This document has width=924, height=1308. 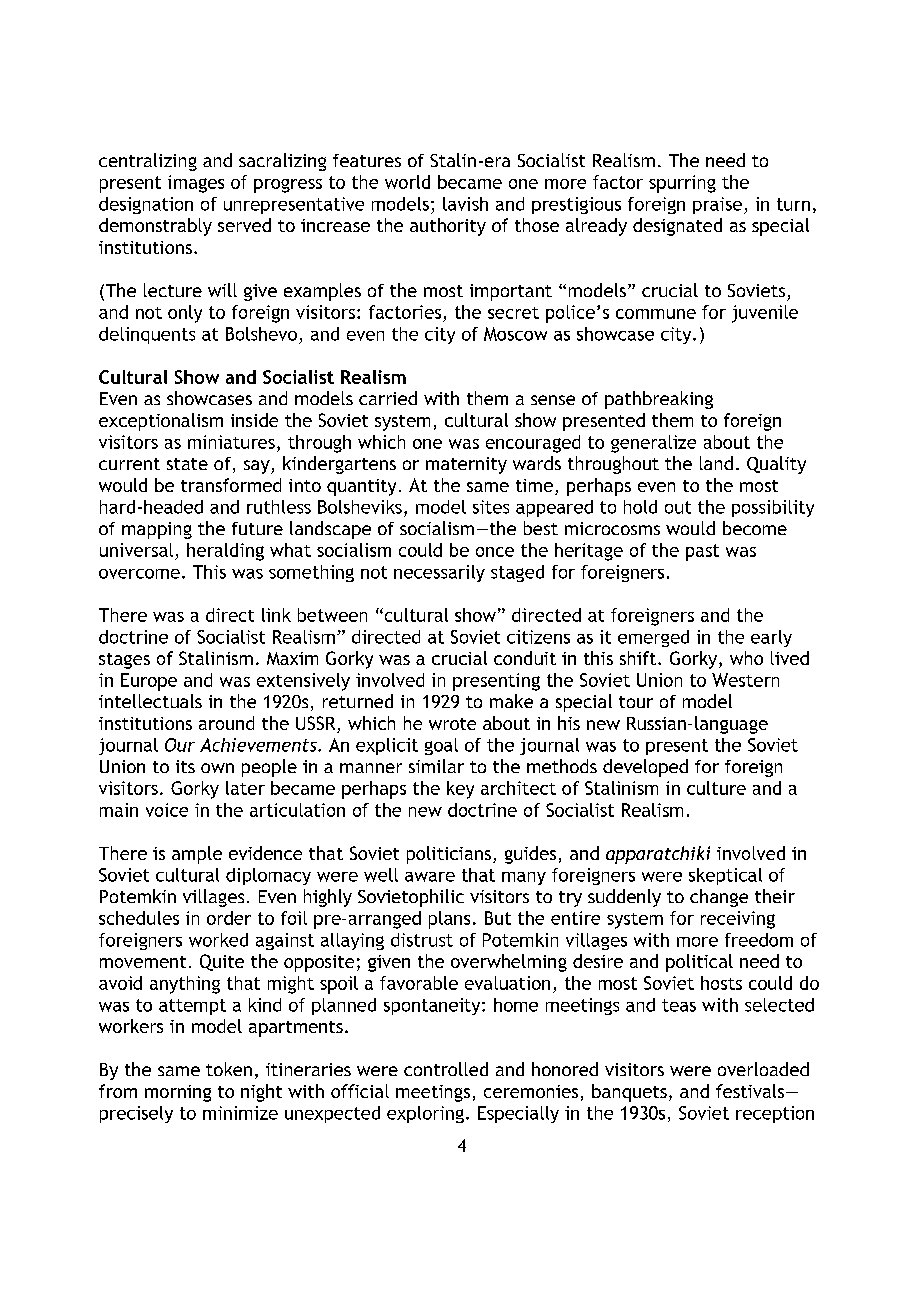 I want to click on images, so click(x=196, y=184).
